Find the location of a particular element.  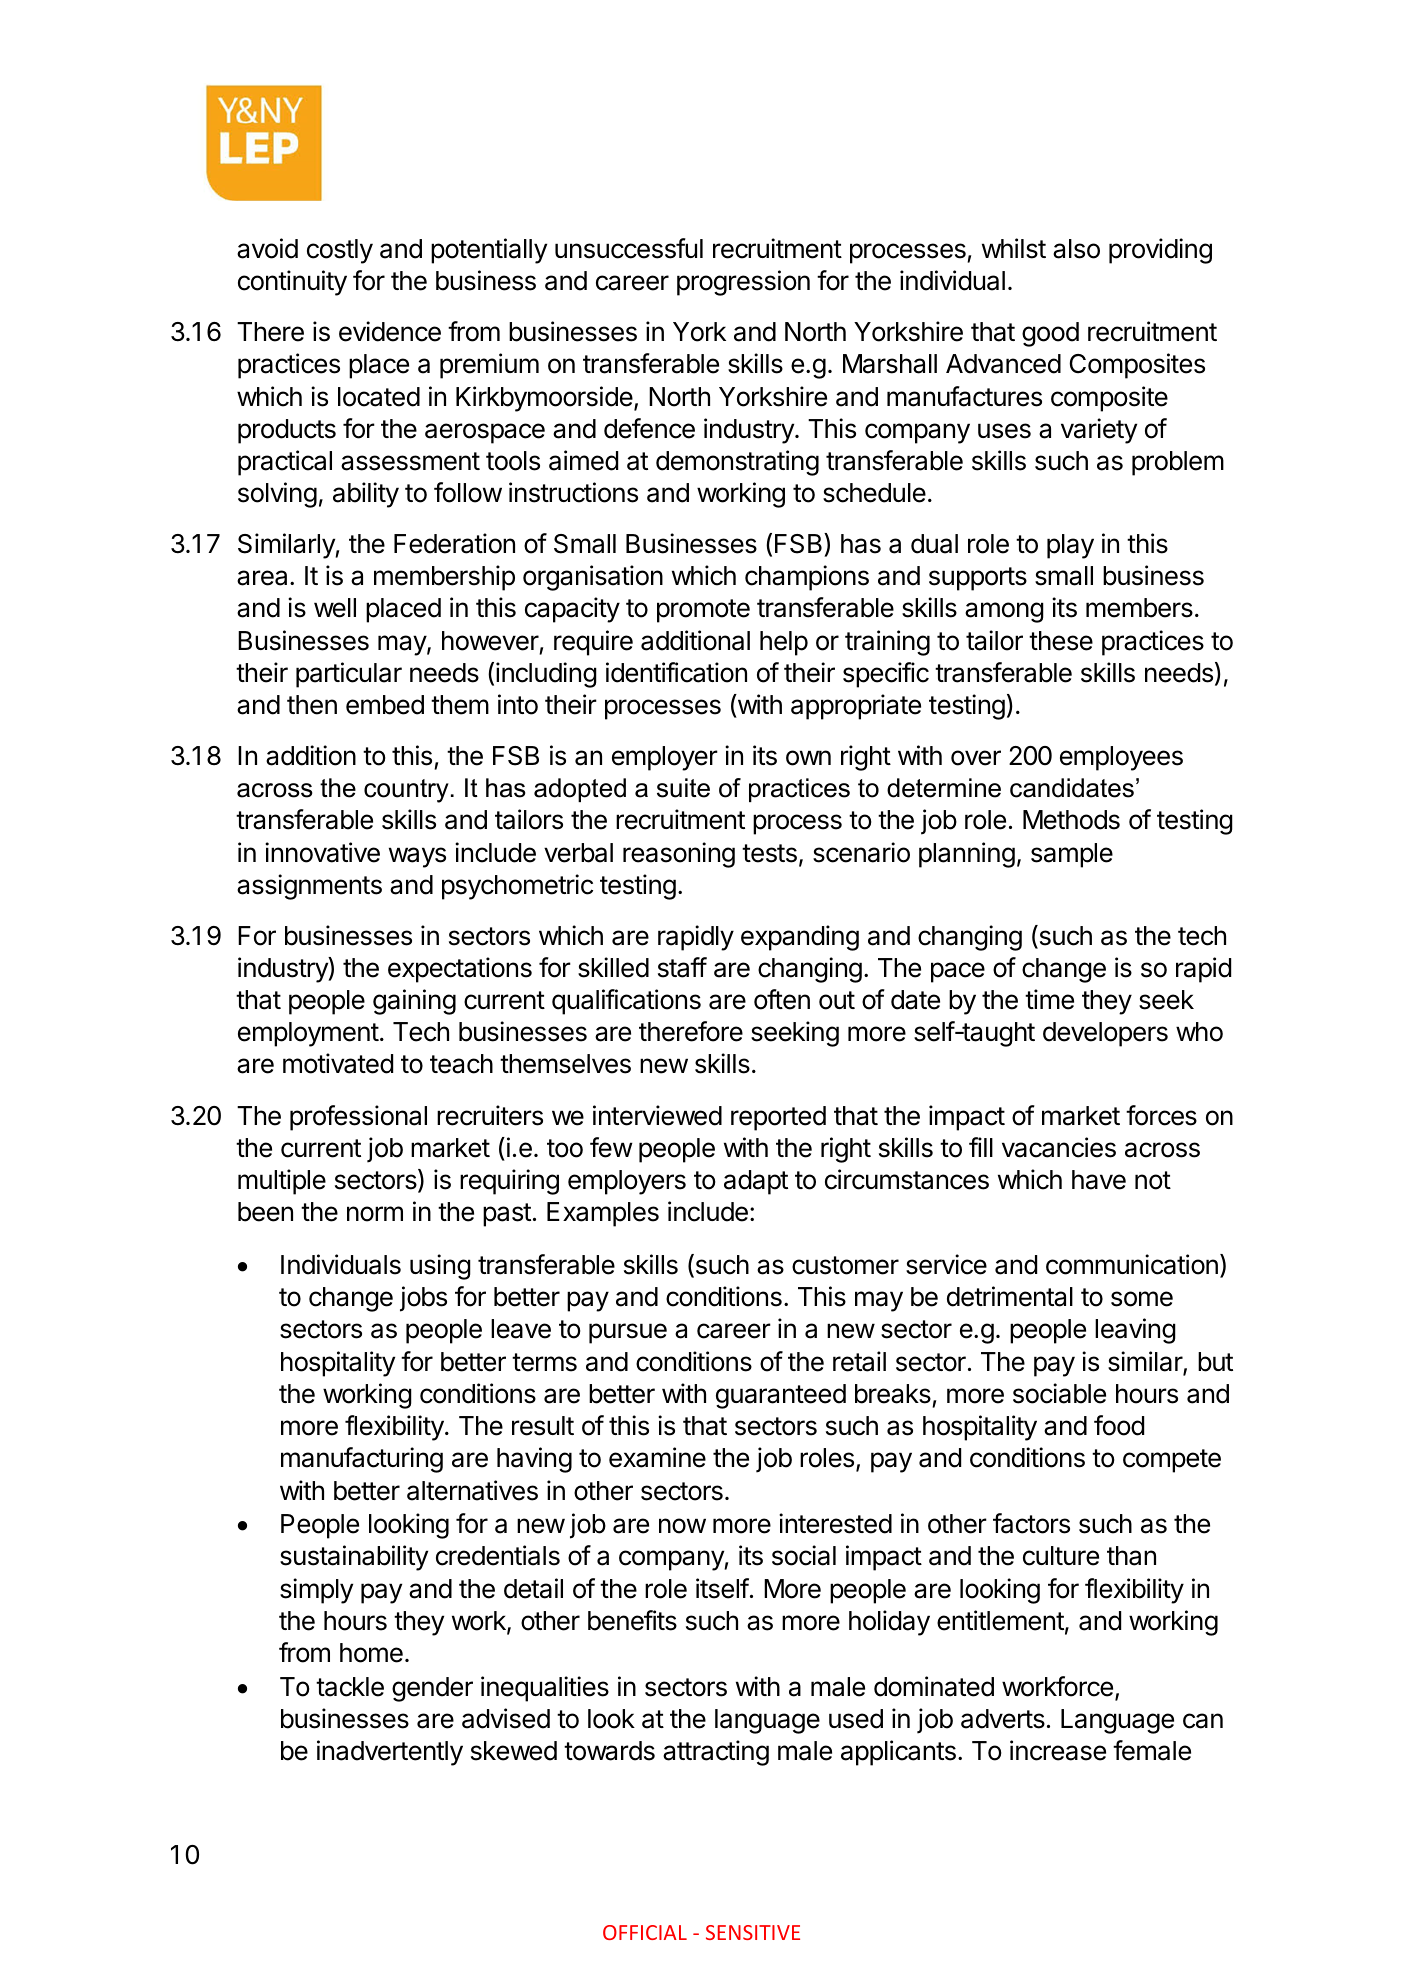

professional is located at coordinates (358, 1118).
